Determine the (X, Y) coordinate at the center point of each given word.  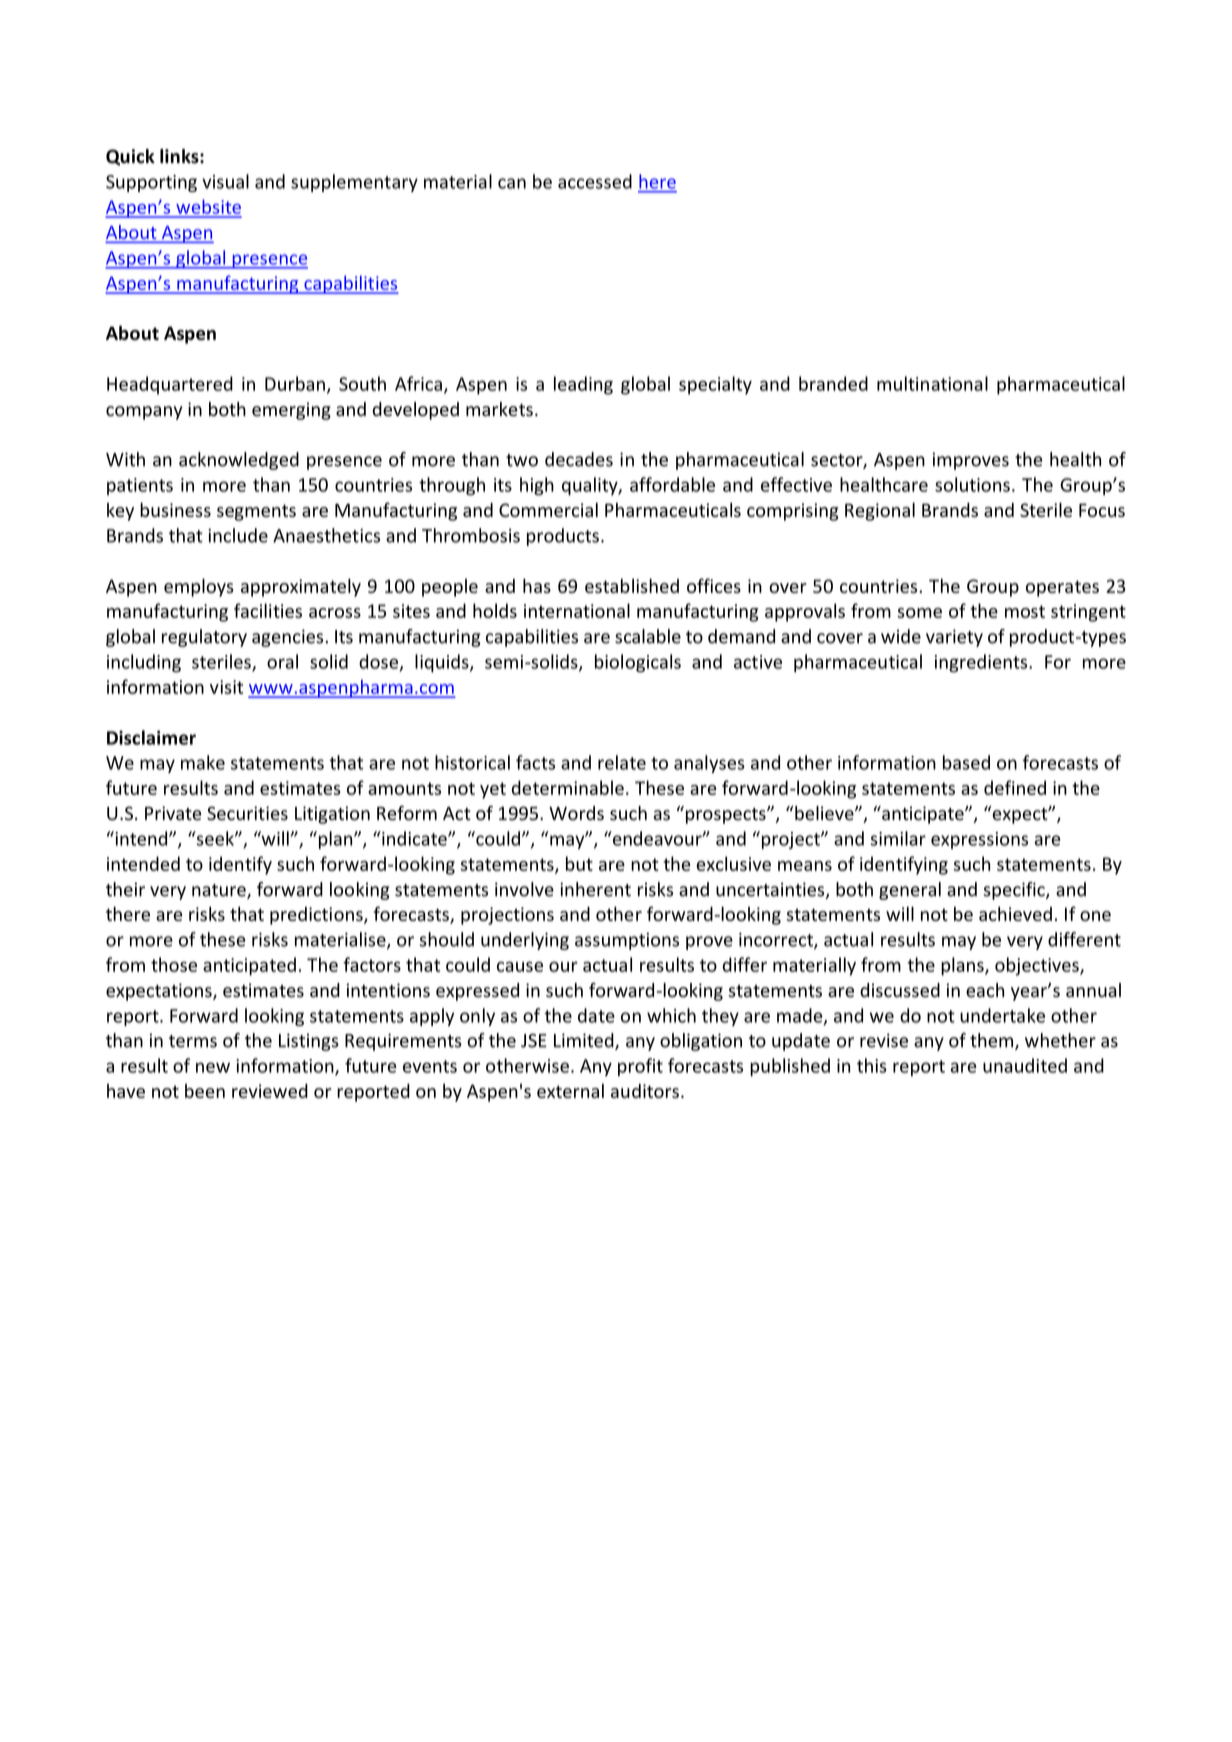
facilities (268, 610)
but (579, 863)
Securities (247, 813)
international (577, 610)
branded (833, 383)
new (213, 1067)
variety (954, 638)
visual (225, 181)
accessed (595, 181)
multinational (932, 383)
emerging (291, 411)
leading (583, 385)
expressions (979, 840)
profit (640, 1067)
